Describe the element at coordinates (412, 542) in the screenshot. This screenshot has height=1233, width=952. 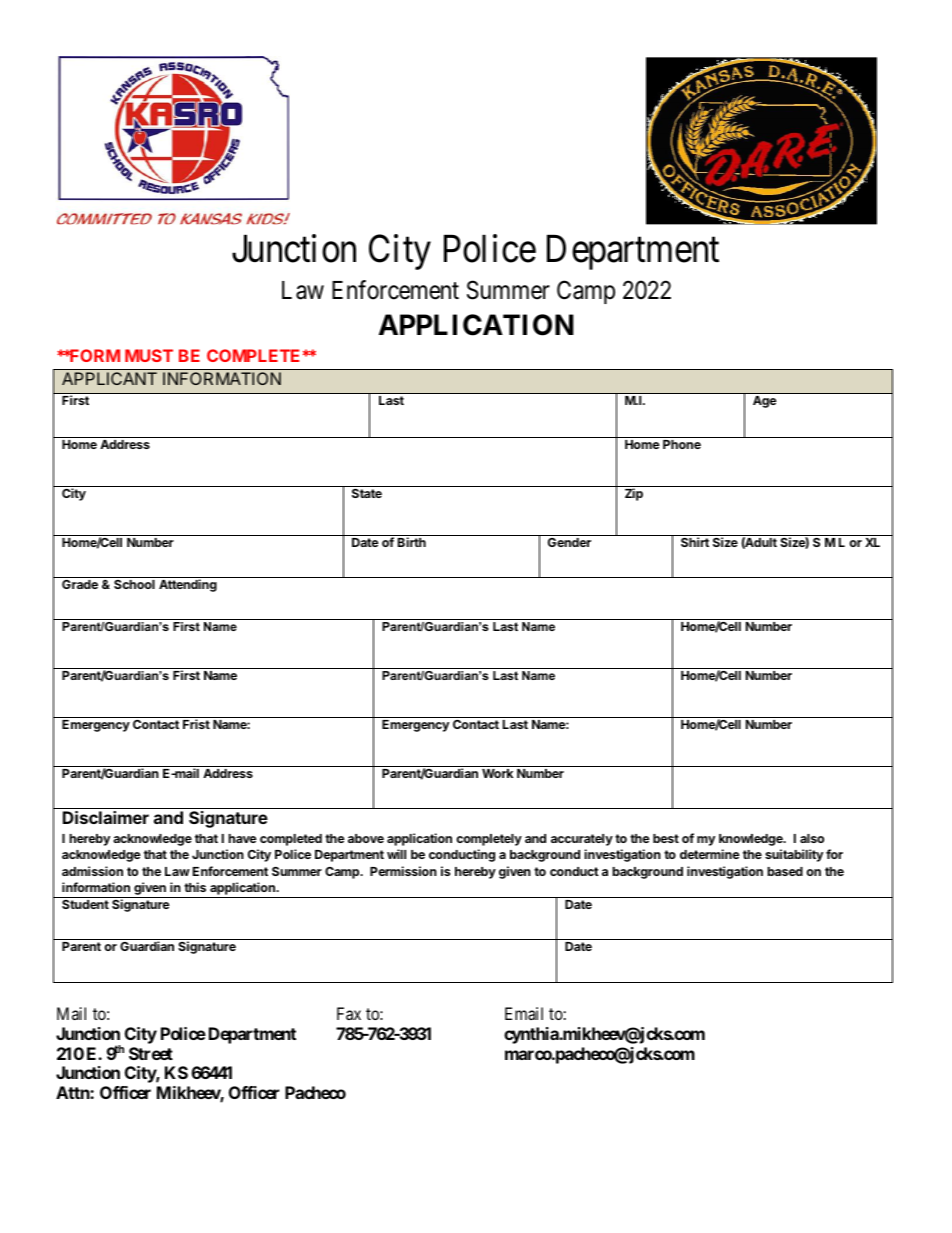
I see `Birth` at that location.
